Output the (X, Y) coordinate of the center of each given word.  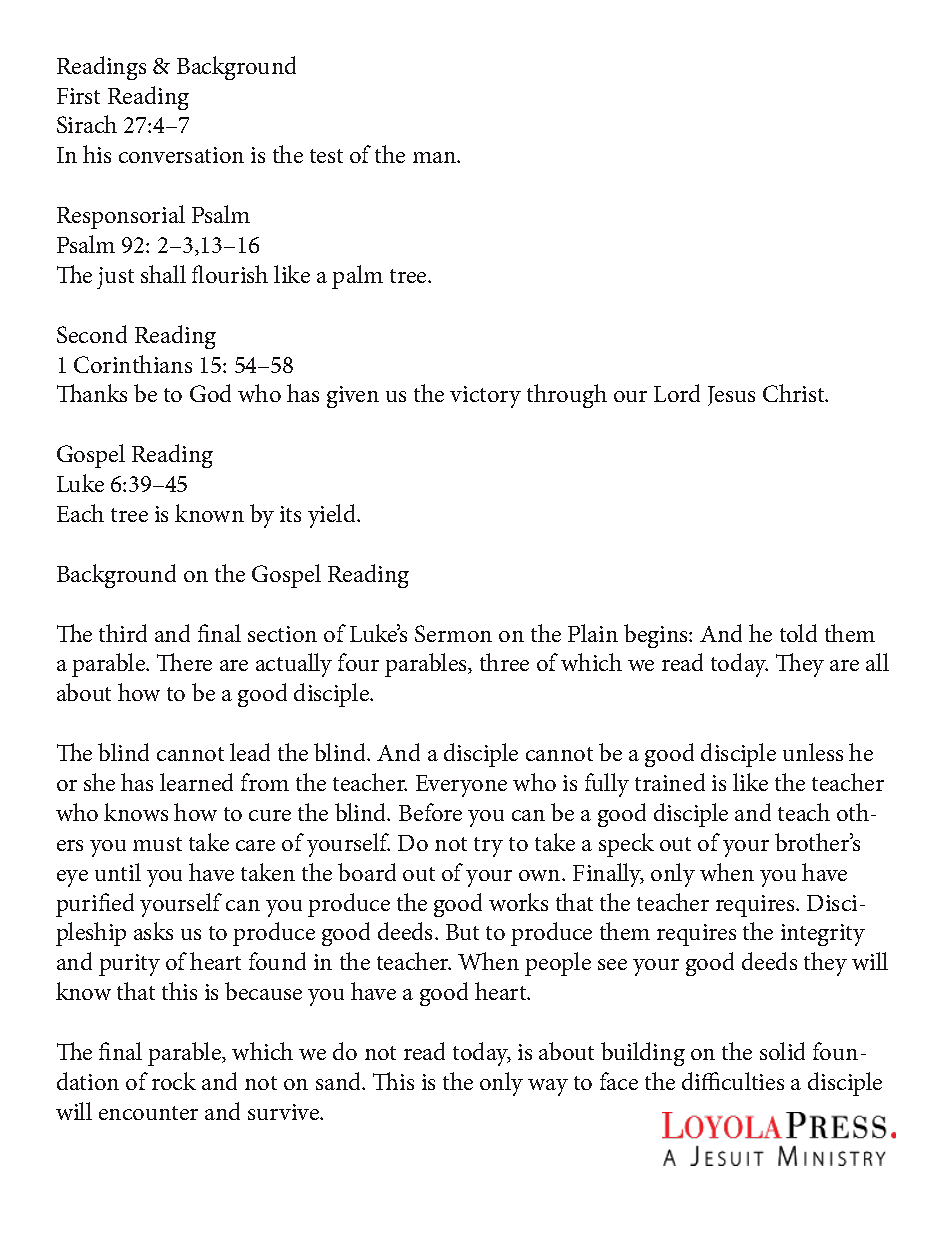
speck (626, 845)
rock (174, 1081)
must (157, 844)
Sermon (453, 633)
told (798, 633)
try (488, 847)
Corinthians (133, 364)
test (326, 156)
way (548, 1087)
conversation (181, 155)
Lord (677, 393)
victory (485, 397)
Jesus (731, 396)
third (123, 633)
